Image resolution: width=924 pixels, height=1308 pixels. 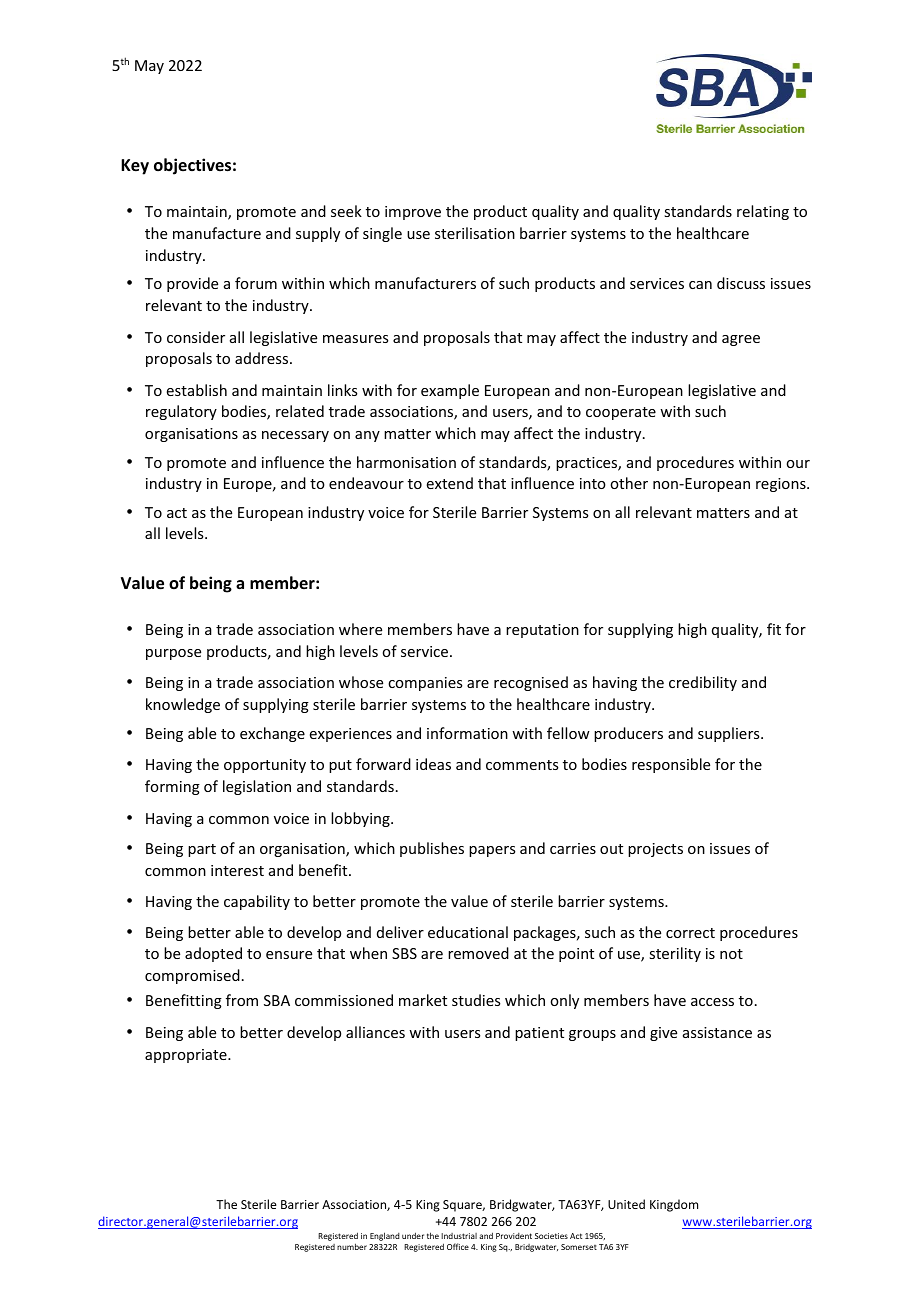 What do you see at coordinates (459, 1236) in the screenshot?
I see `Industrial` at bounding box center [459, 1236].
